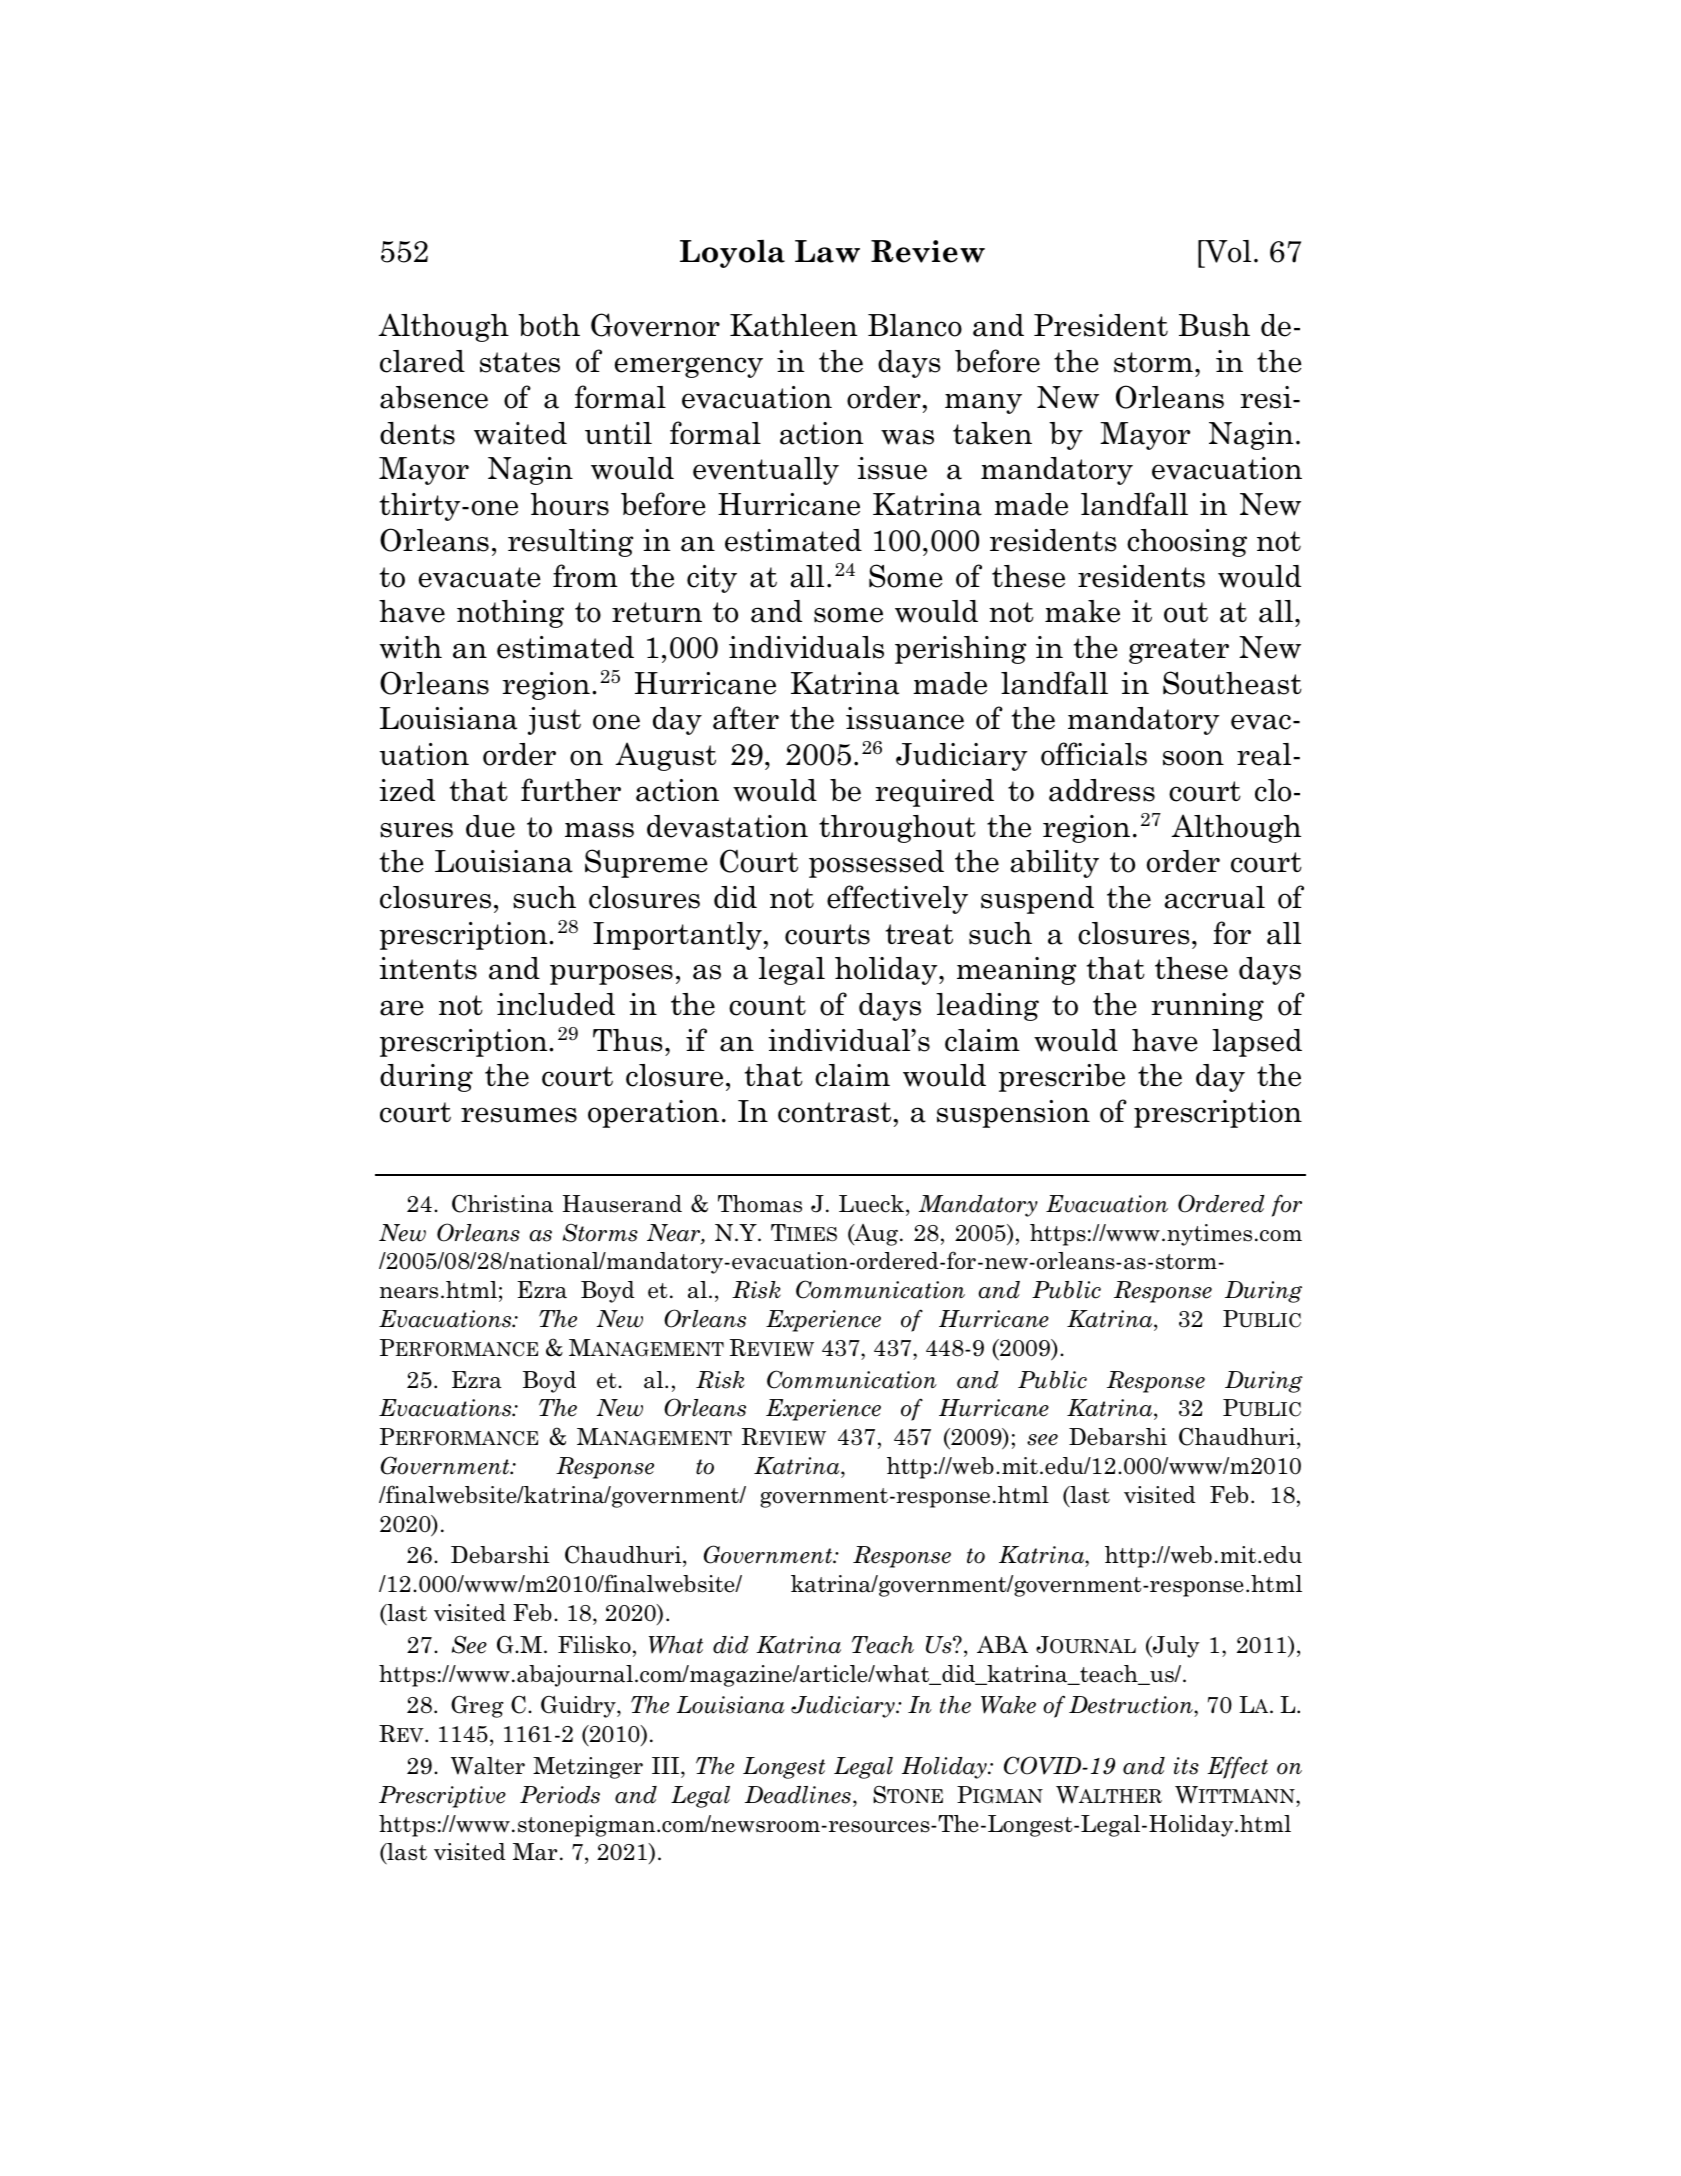 The height and width of the screenshot is (2176, 1681). Describe the element at coordinates (793, 325) in the screenshot. I see `Kathleen` at that location.
